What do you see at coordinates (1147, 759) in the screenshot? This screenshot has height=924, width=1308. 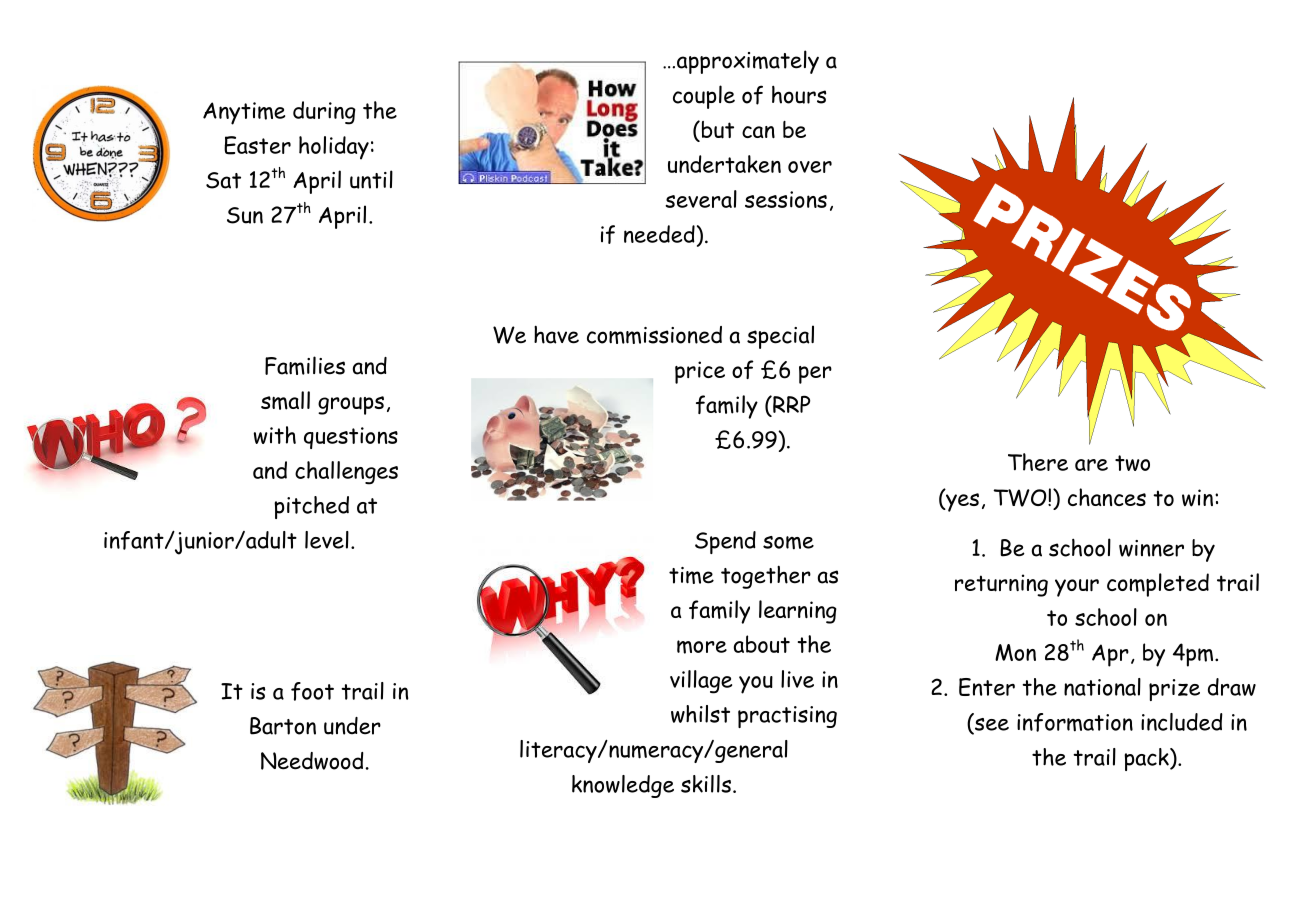 I see `pack` at bounding box center [1147, 759].
